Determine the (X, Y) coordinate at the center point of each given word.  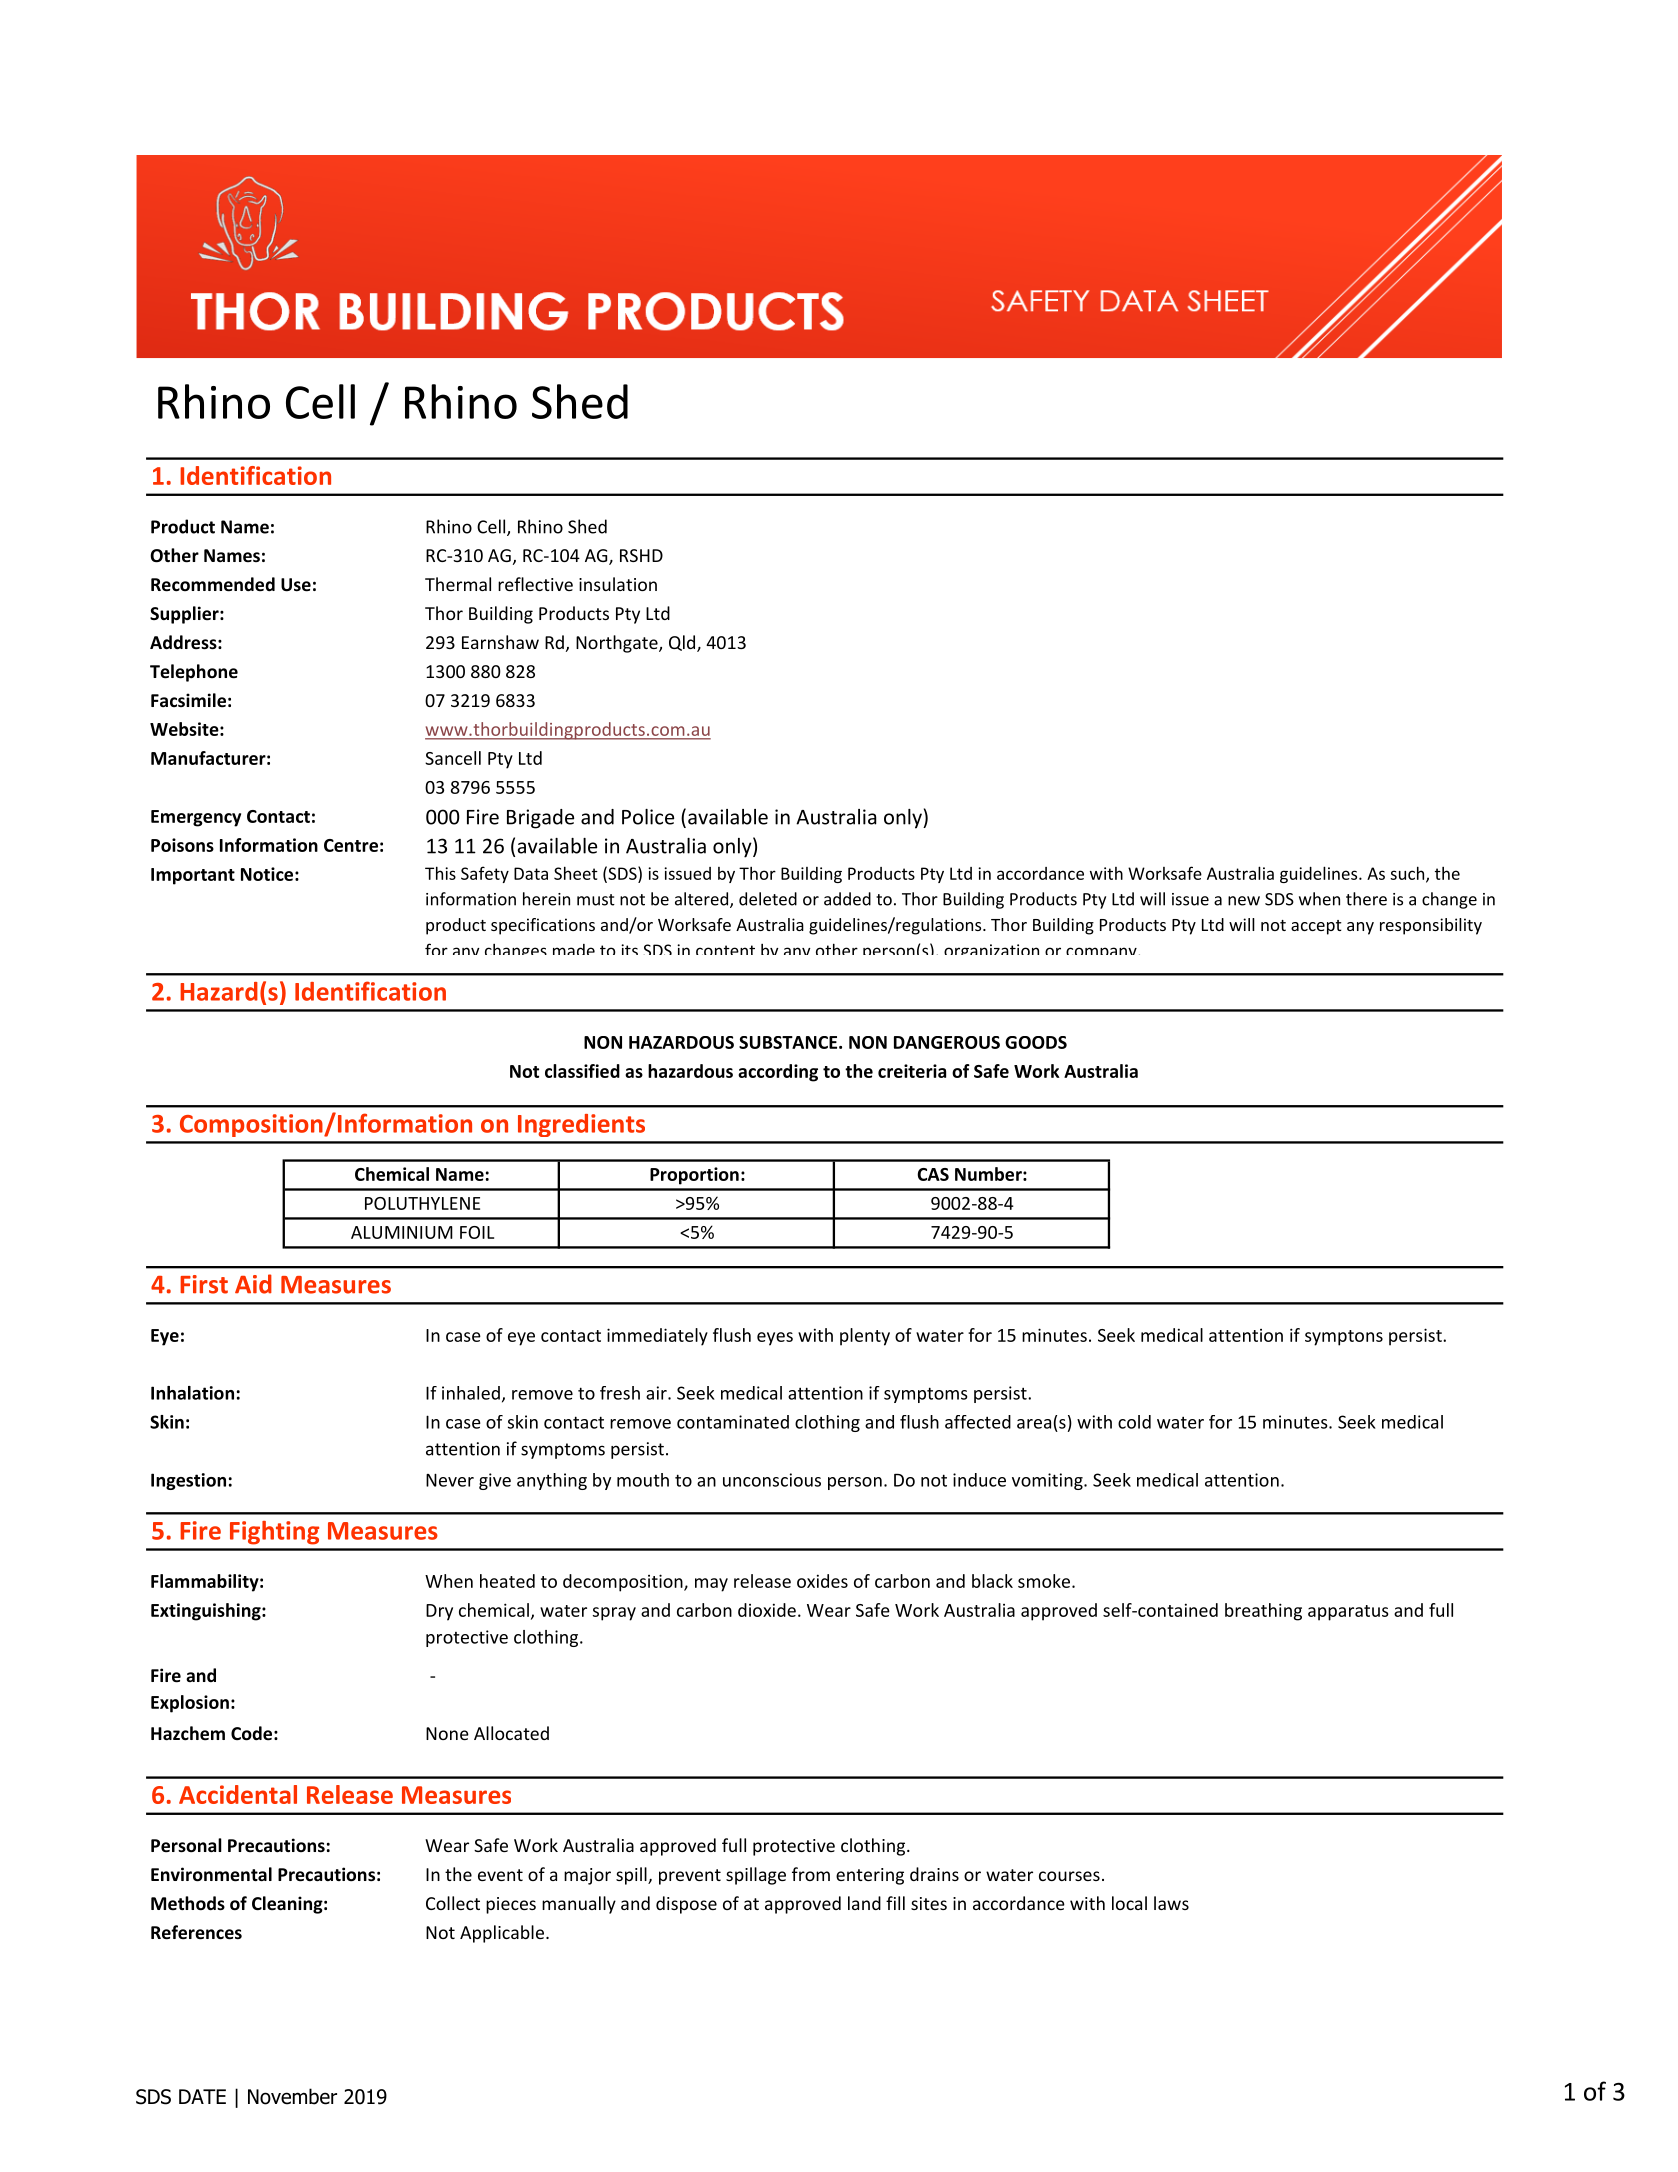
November (292, 2096)
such (1408, 874)
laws (1171, 1903)
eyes (775, 1339)
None (447, 1733)
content (725, 950)
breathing (1263, 1612)
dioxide (767, 1610)
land (864, 1903)
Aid (253, 1284)
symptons (1344, 1338)
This (440, 873)
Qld (683, 643)
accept (1316, 927)
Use (296, 585)
